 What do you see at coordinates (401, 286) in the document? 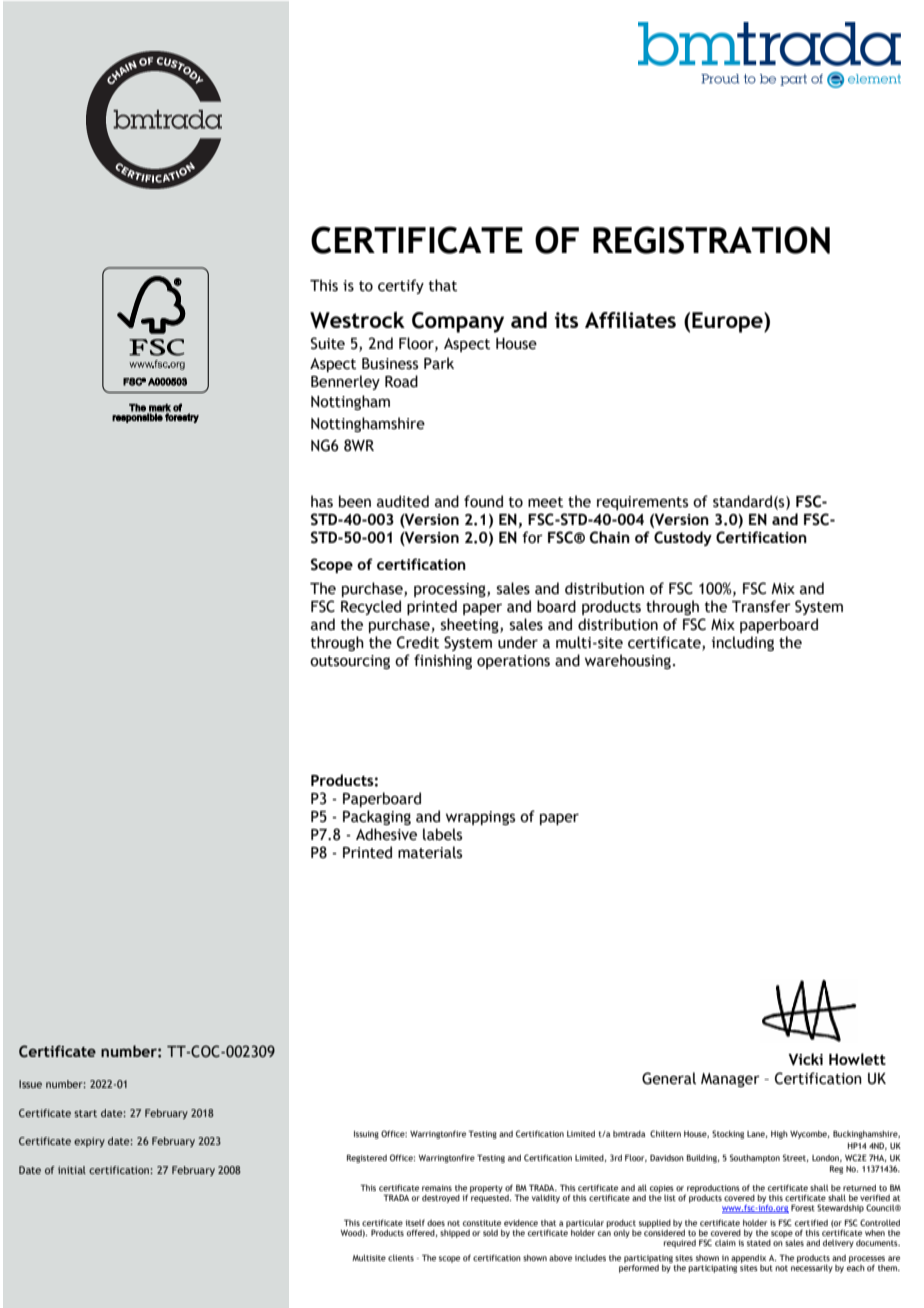
I see `certify` at bounding box center [401, 286].
